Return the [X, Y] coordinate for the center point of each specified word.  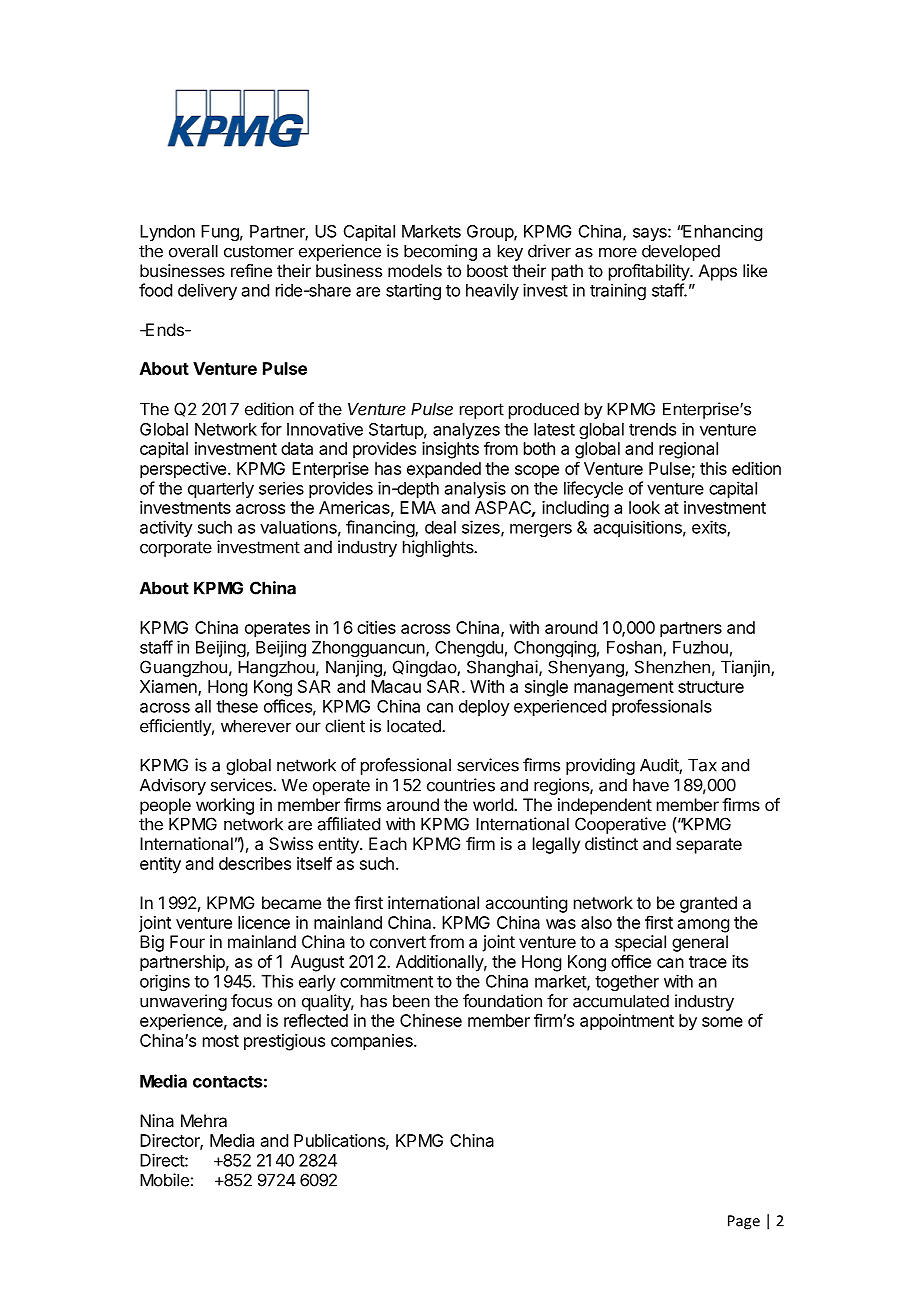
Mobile [164, 1180]
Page [744, 1222]
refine [251, 270]
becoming [440, 252]
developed [681, 252]
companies [373, 1042]
